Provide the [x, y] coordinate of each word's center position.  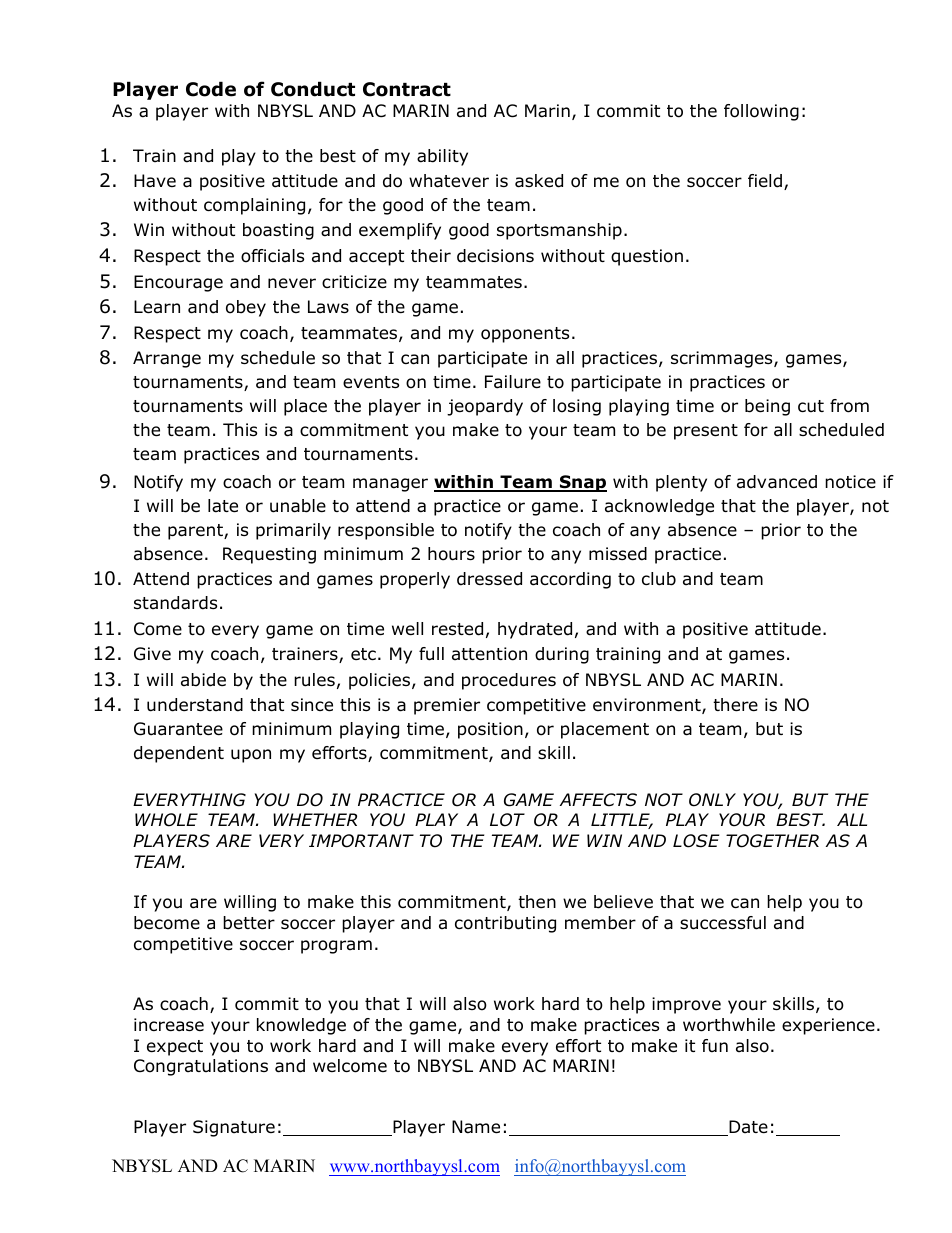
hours [451, 554]
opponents [525, 335]
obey [246, 308]
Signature [234, 1128]
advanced [777, 482]
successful [723, 923]
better [249, 923]
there [735, 705]
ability [442, 157]
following [761, 112]
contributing [505, 924]
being [767, 407]
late [223, 506]
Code [211, 89]
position [490, 730]
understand [195, 705]
